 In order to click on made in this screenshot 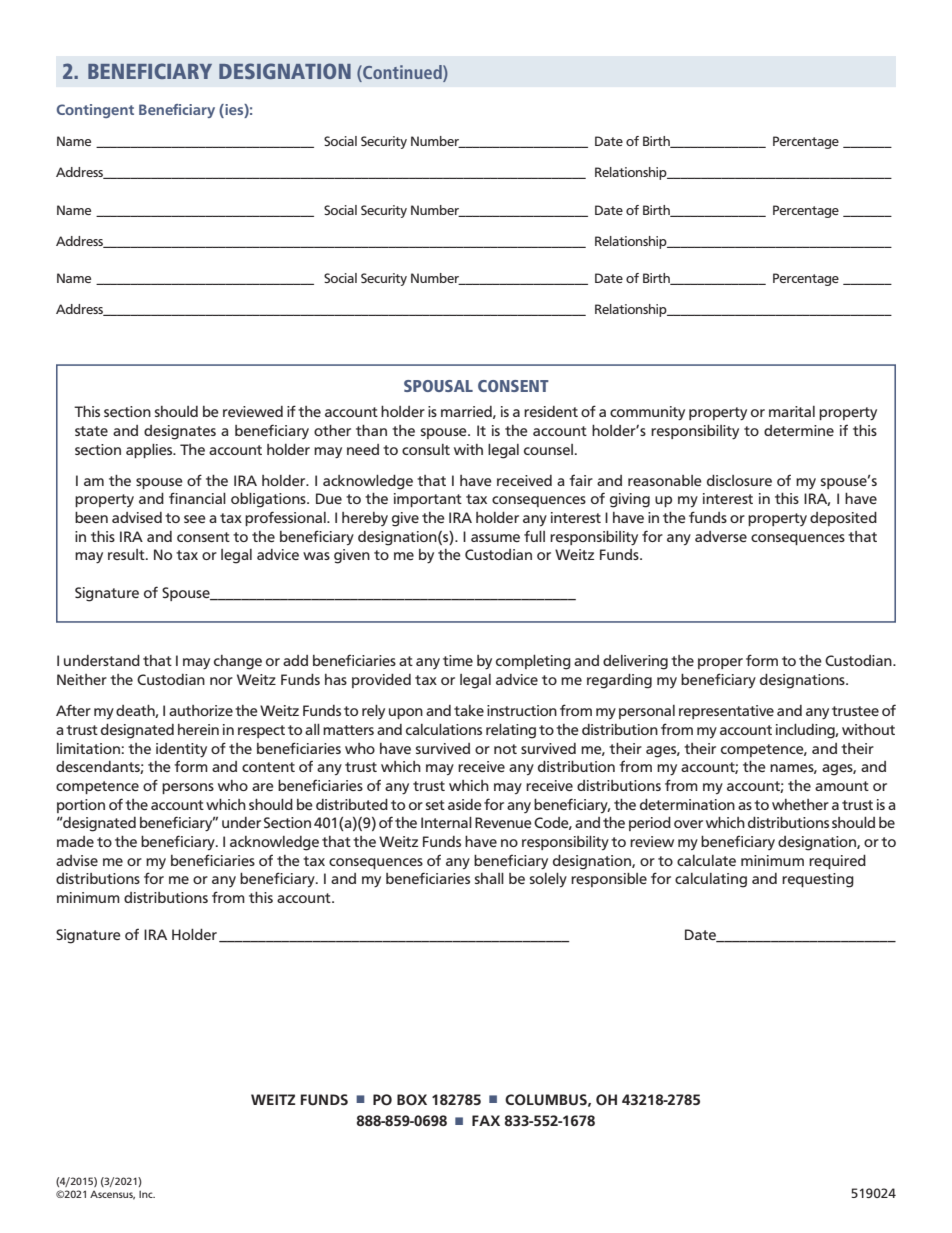, I will do `click(75, 841)`.
